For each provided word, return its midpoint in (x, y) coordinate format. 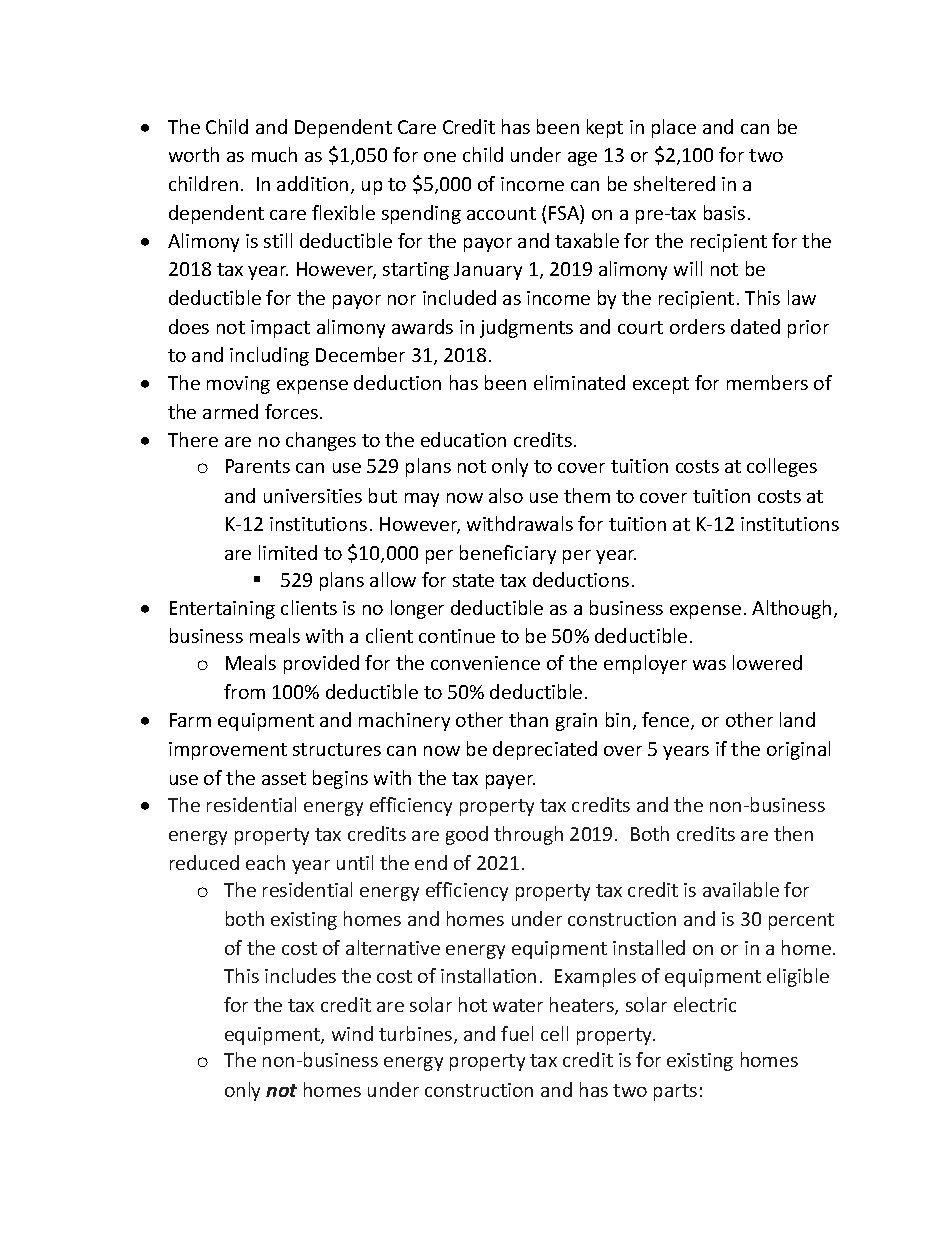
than (528, 719)
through (528, 835)
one (440, 157)
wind (352, 1033)
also (506, 495)
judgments (526, 328)
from (244, 691)
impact (280, 329)
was (709, 665)
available (741, 889)
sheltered (674, 183)
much (274, 154)
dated (755, 326)
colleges (782, 467)
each (265, 862)
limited (288, 552)
